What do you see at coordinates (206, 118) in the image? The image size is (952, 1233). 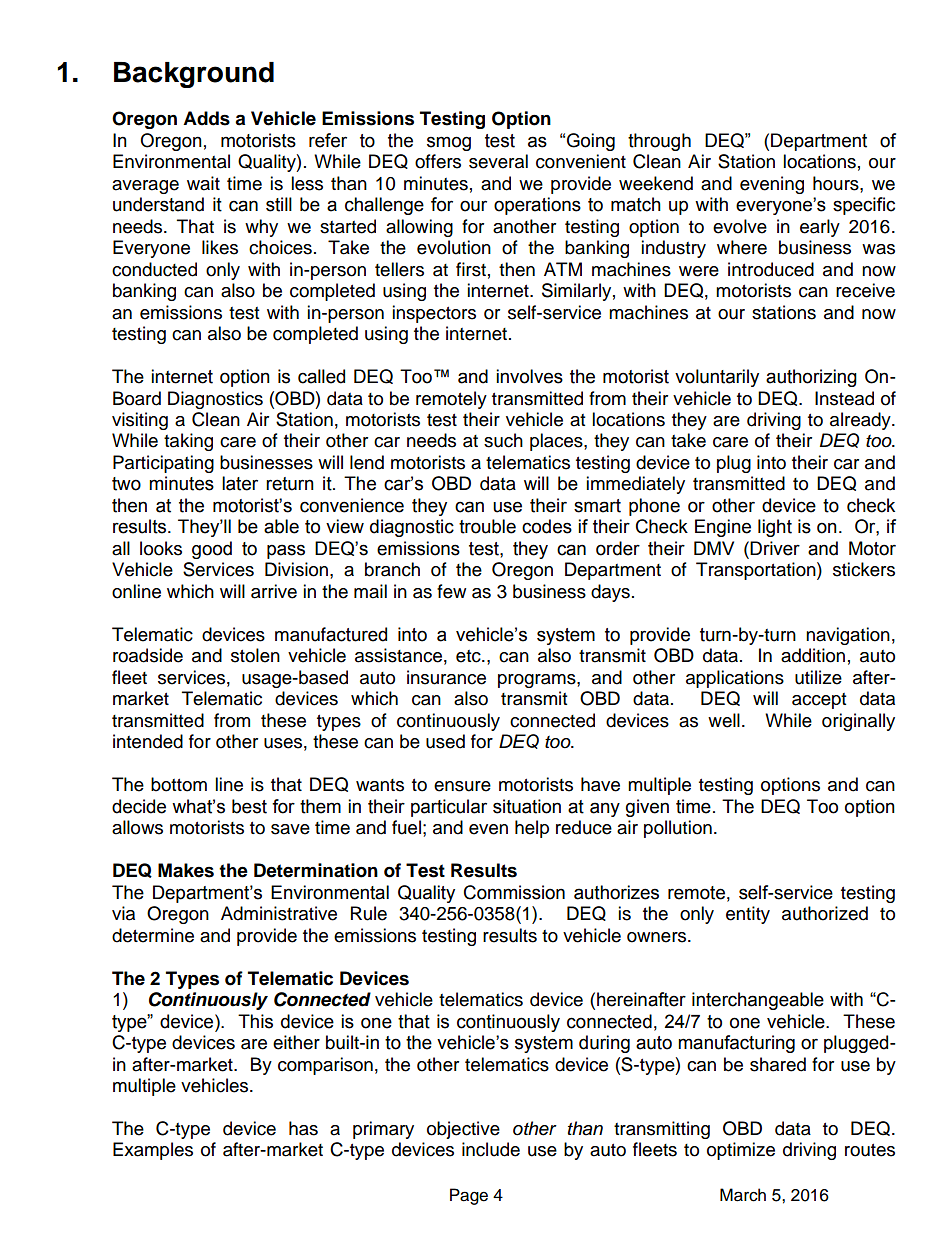 I see `Adds` at bounding box center [206, 118].
